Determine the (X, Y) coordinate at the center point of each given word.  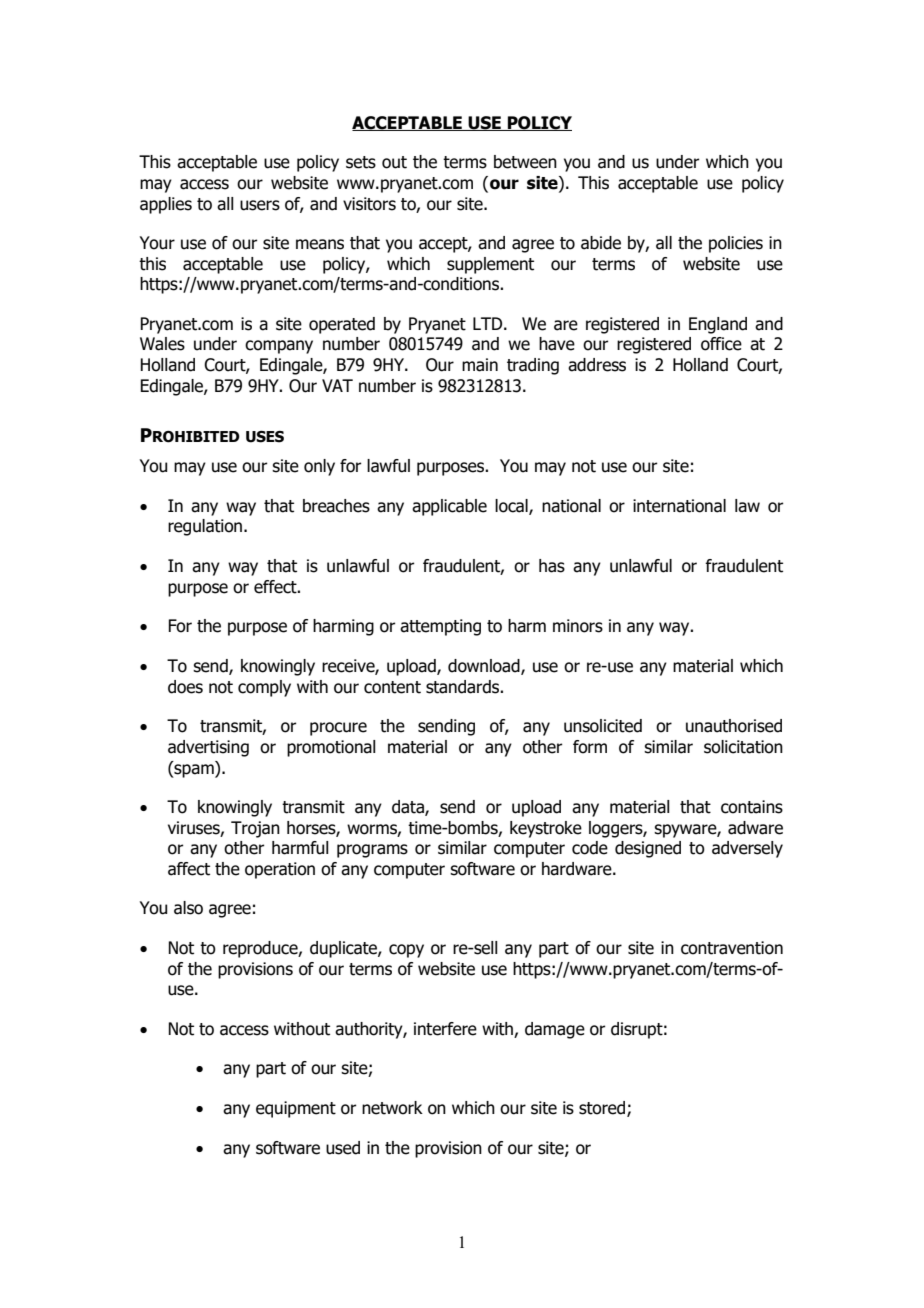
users (260, 205)
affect (189, 869)
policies (736, 244)
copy (406, 951)
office (721, 344)
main (480, 365)
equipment (296, 1109)
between (525, 162)
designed (648, 849)
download (485, 666)
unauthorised (734, 726)
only (319, 467)
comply (264, 688)
